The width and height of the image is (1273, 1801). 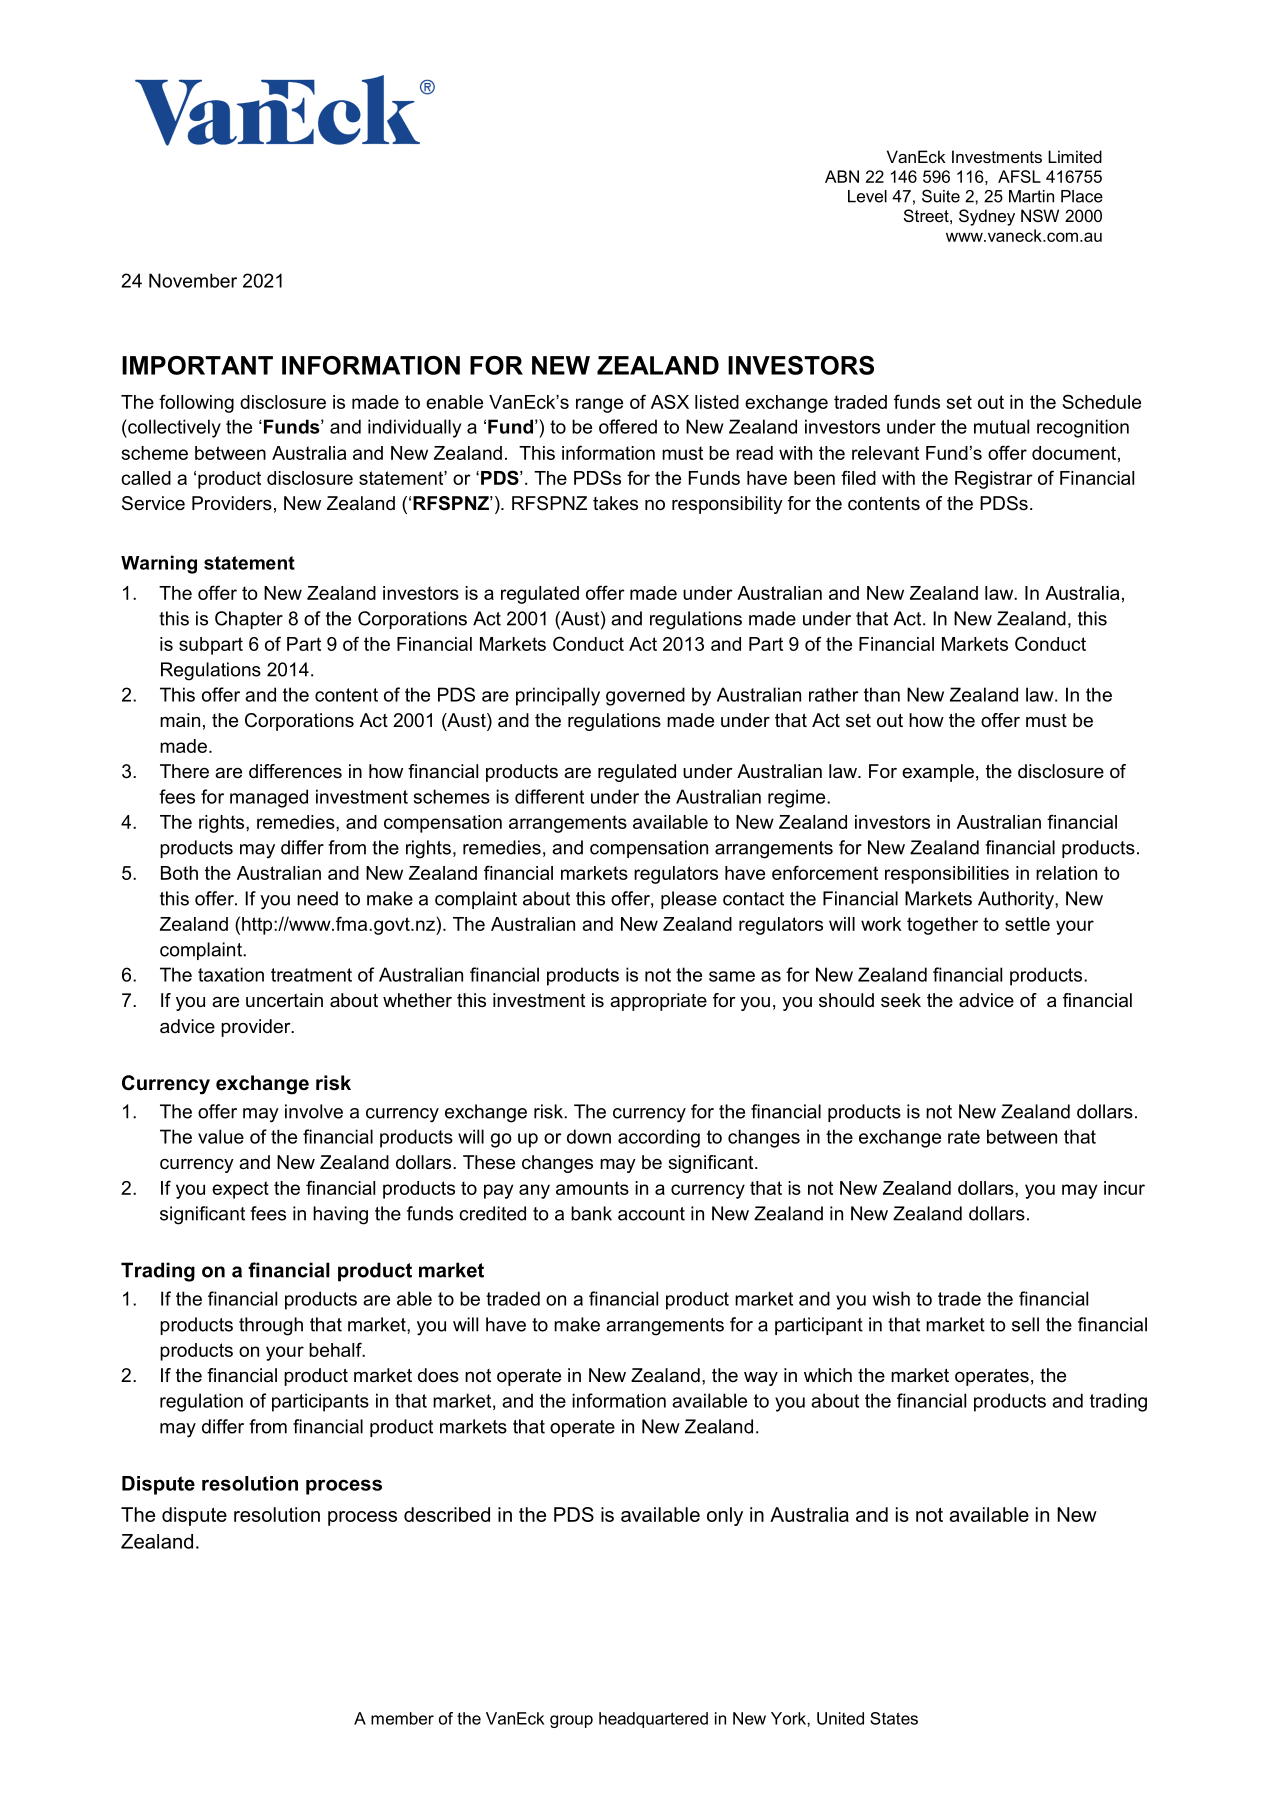 I want to click on November, so click(x=193, y=280).
